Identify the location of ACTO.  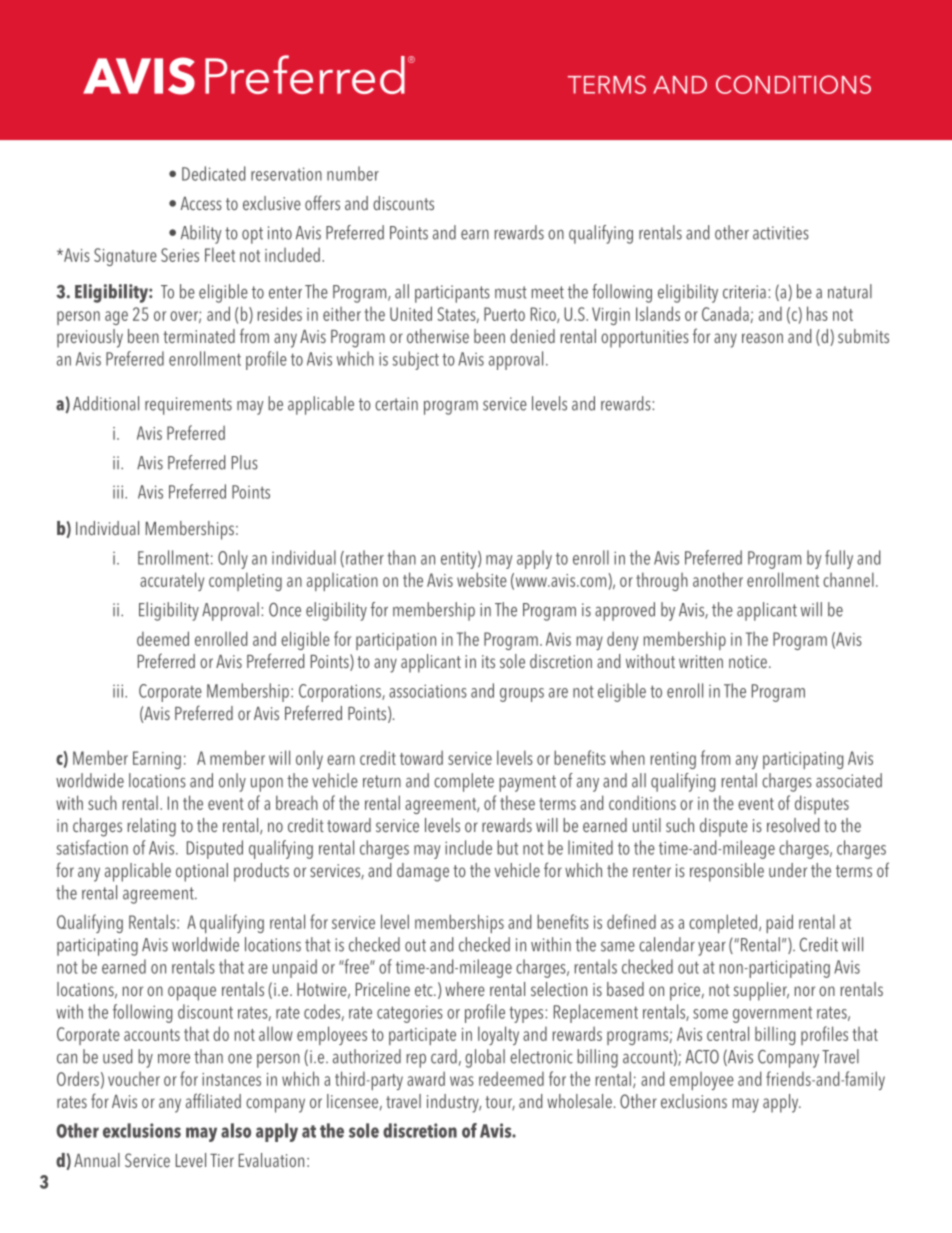
(702, 1057).
